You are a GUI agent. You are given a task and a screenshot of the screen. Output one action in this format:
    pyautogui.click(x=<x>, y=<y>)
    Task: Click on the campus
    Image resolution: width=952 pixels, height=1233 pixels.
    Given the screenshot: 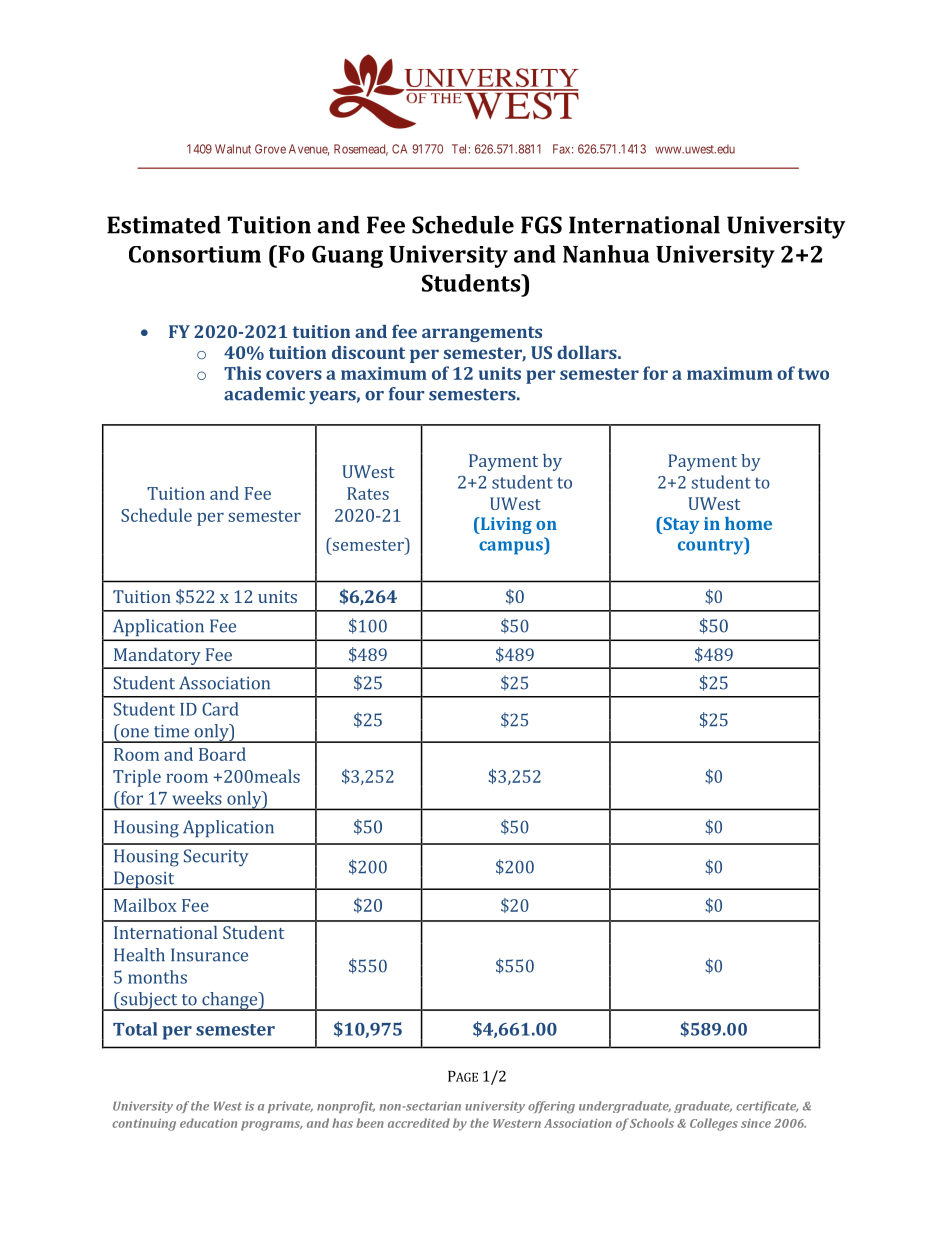 What is the action you would take?
    pyautogui.click(x=512, y=548)
